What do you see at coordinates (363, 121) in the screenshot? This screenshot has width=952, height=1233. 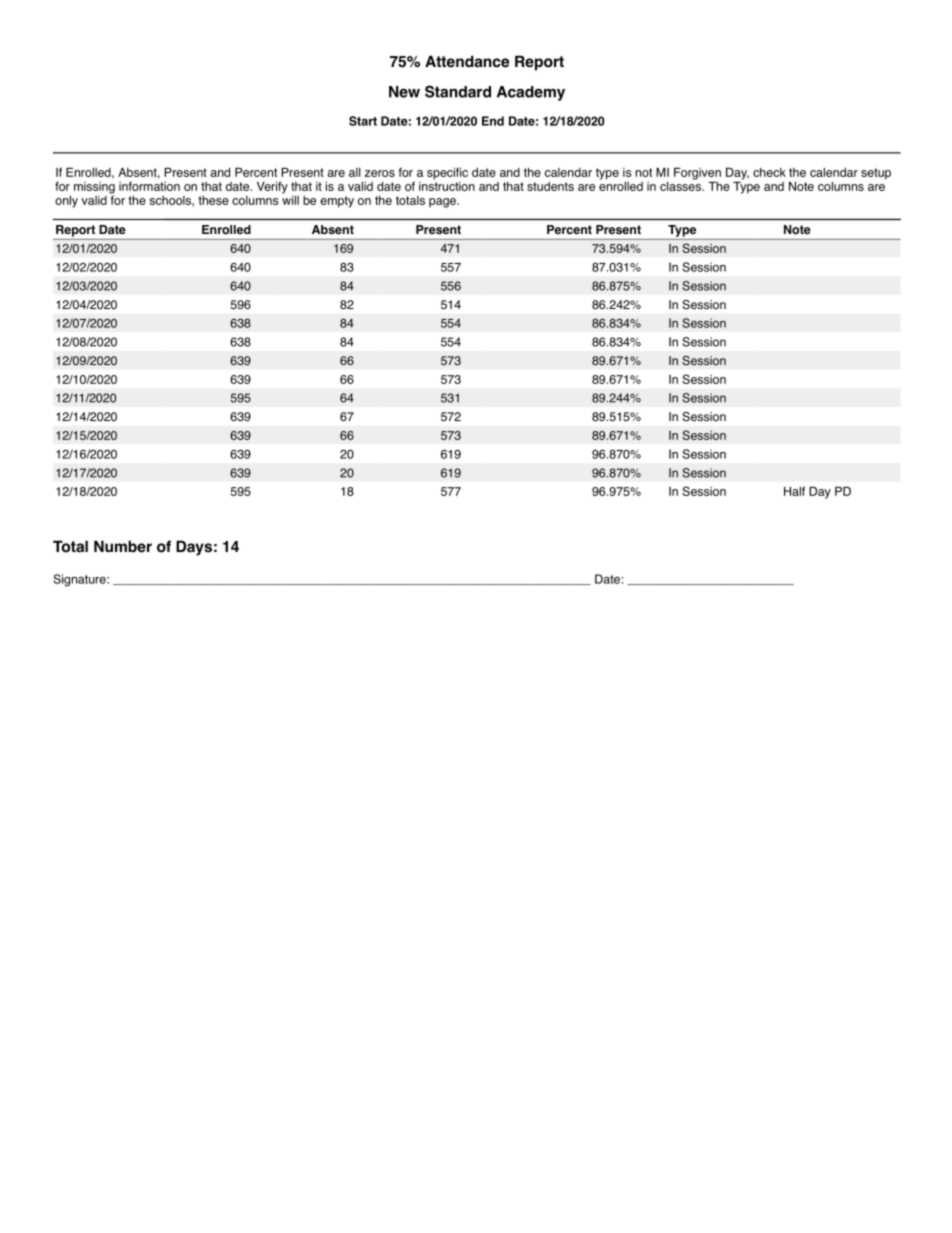 I see `Start` at bounding box center [363, 121].
